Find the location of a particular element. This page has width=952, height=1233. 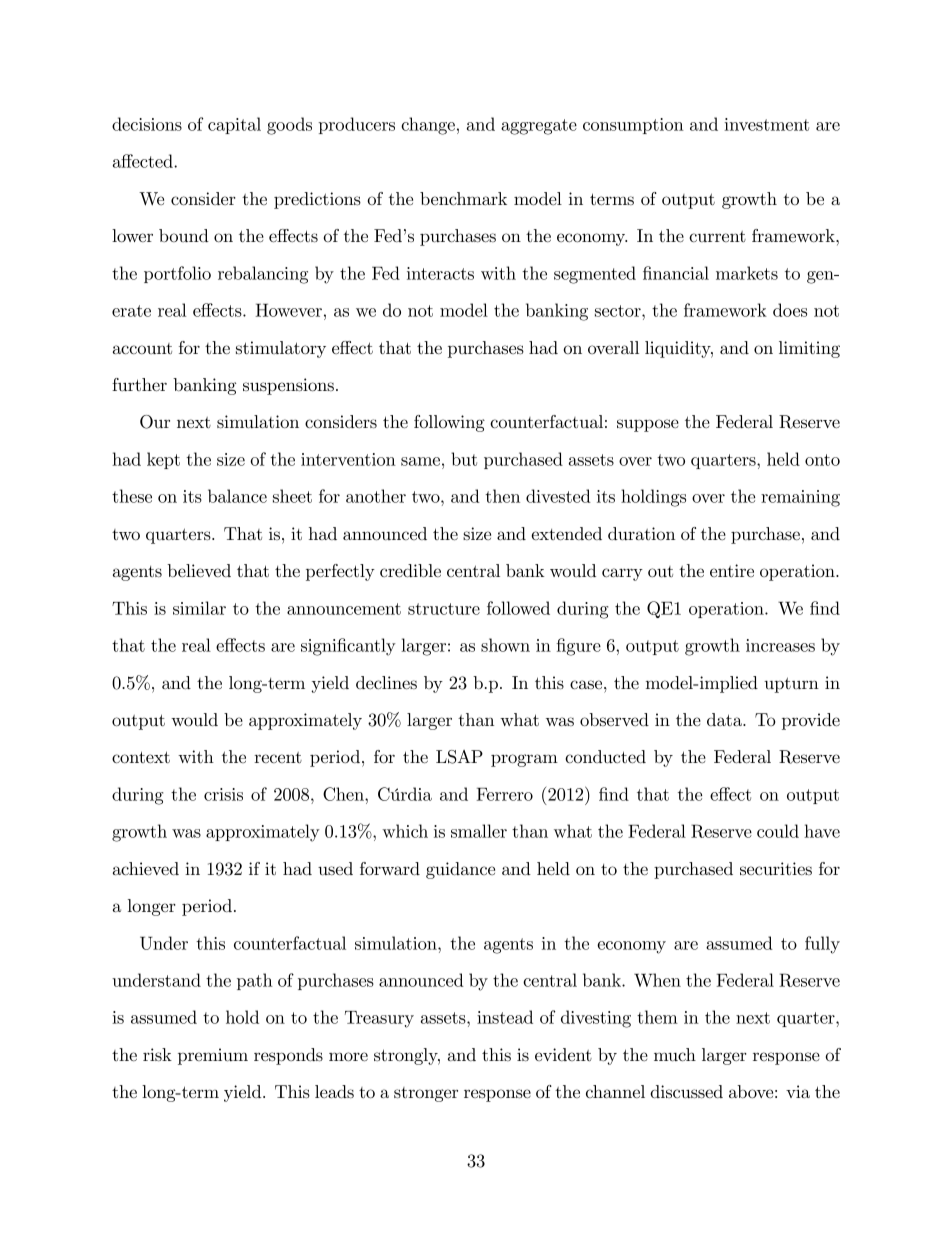

structure is located at coordinates (444, 609).
